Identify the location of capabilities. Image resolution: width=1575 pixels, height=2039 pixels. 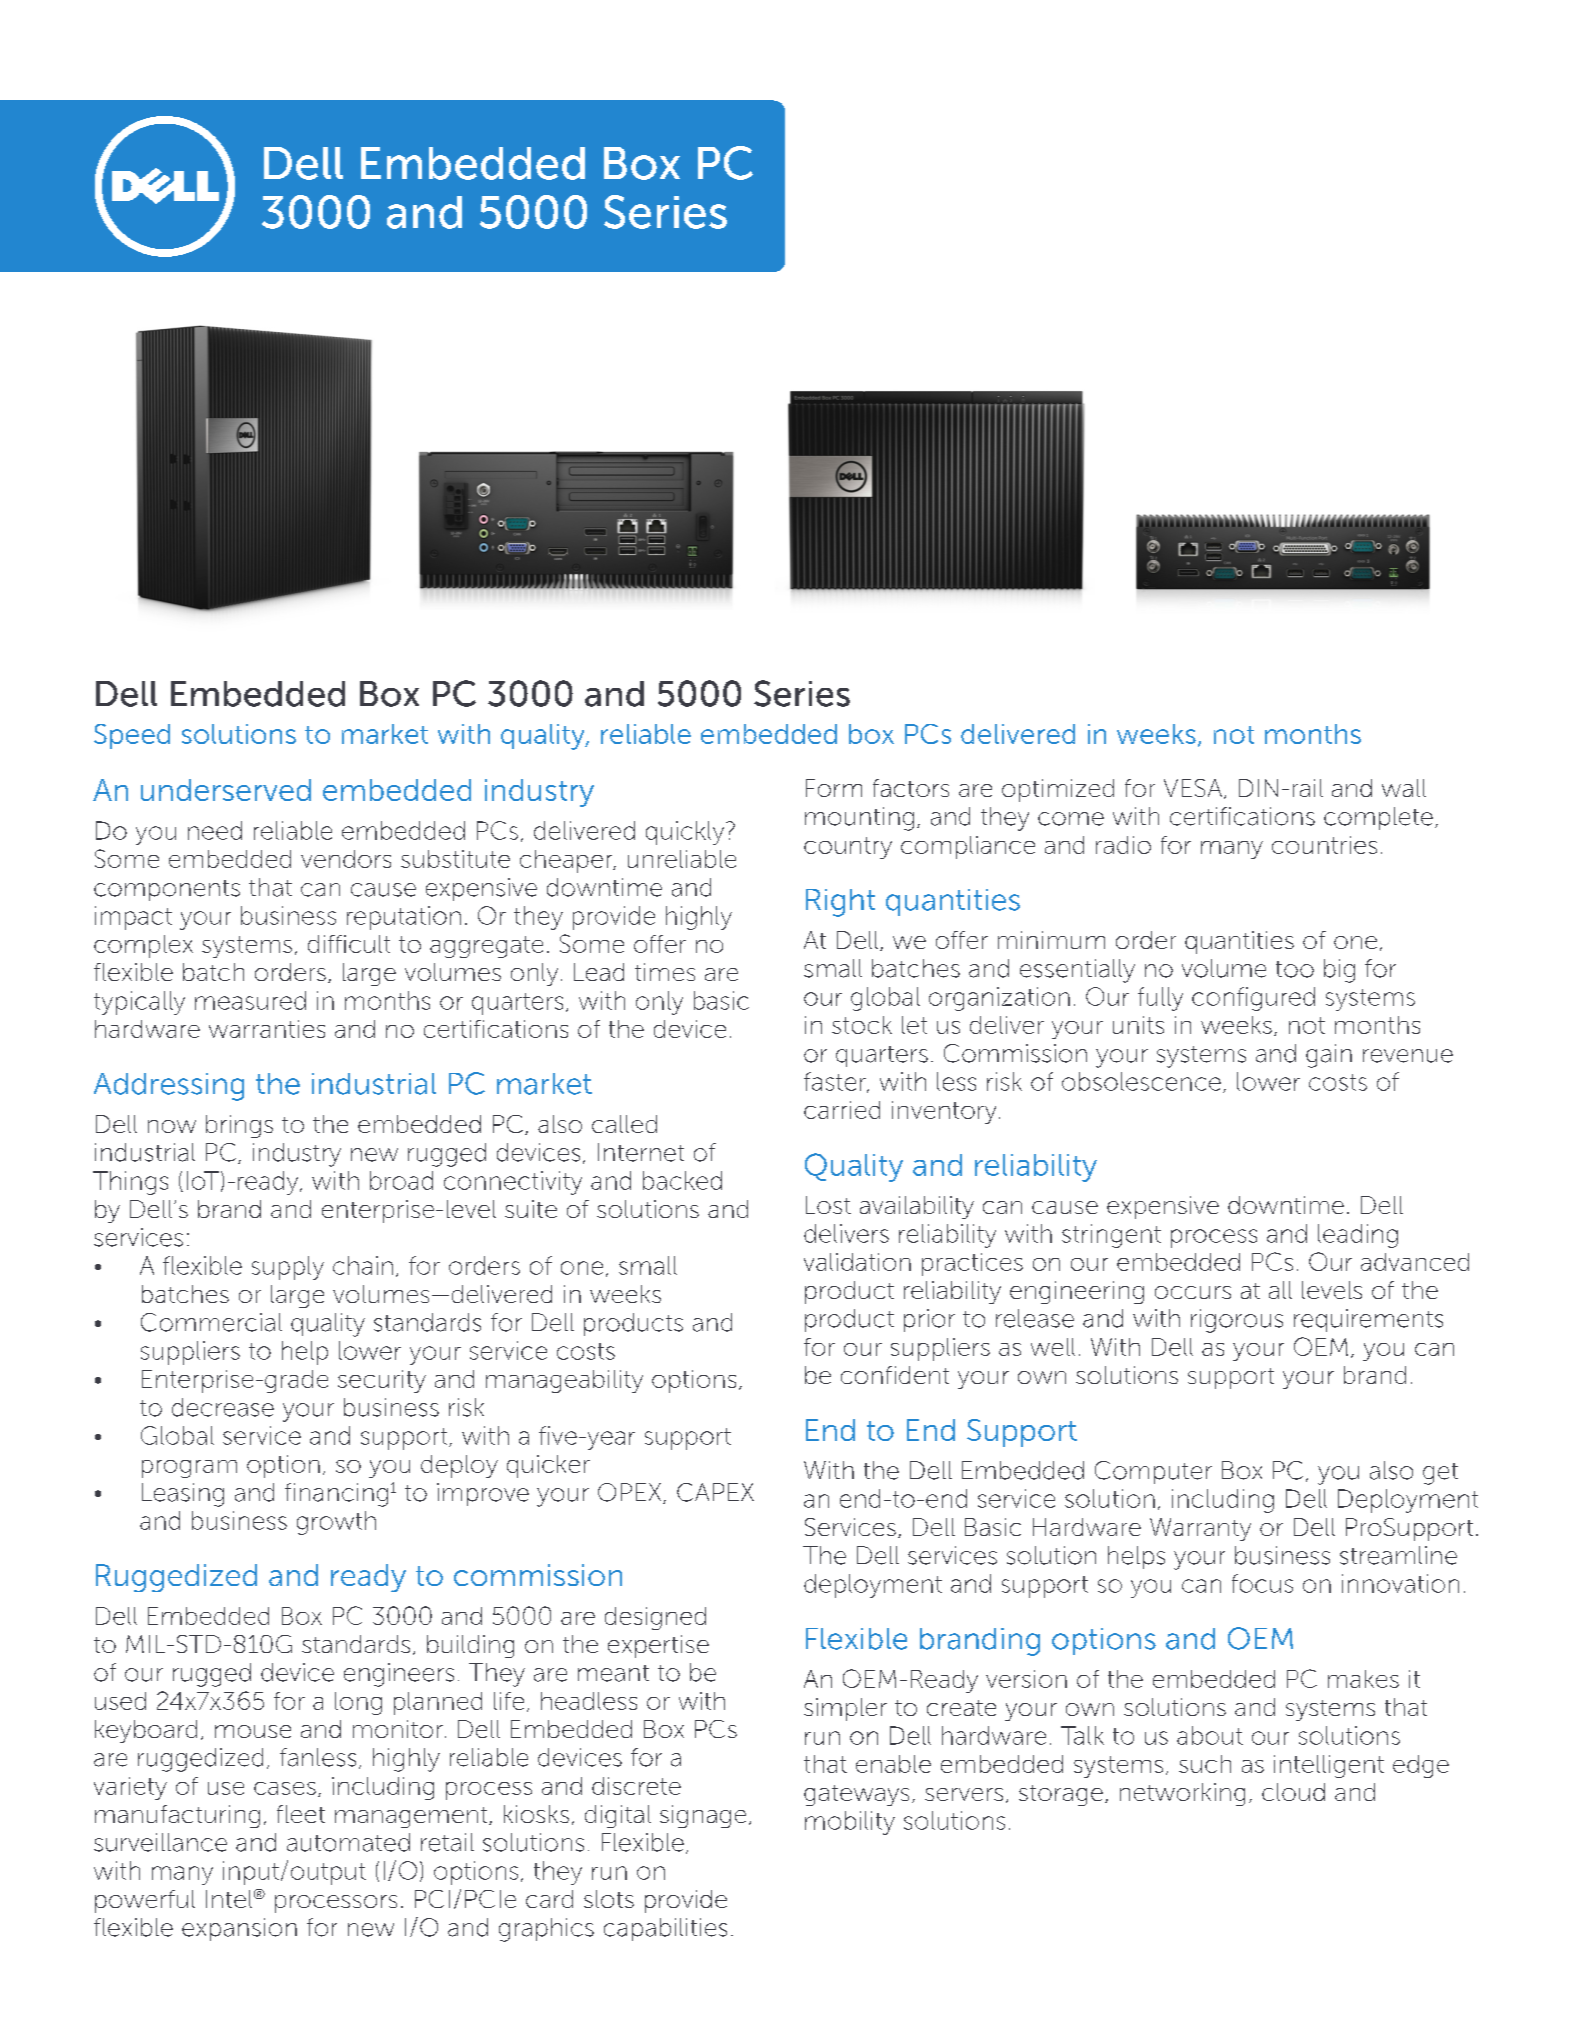
(665, 1929).
